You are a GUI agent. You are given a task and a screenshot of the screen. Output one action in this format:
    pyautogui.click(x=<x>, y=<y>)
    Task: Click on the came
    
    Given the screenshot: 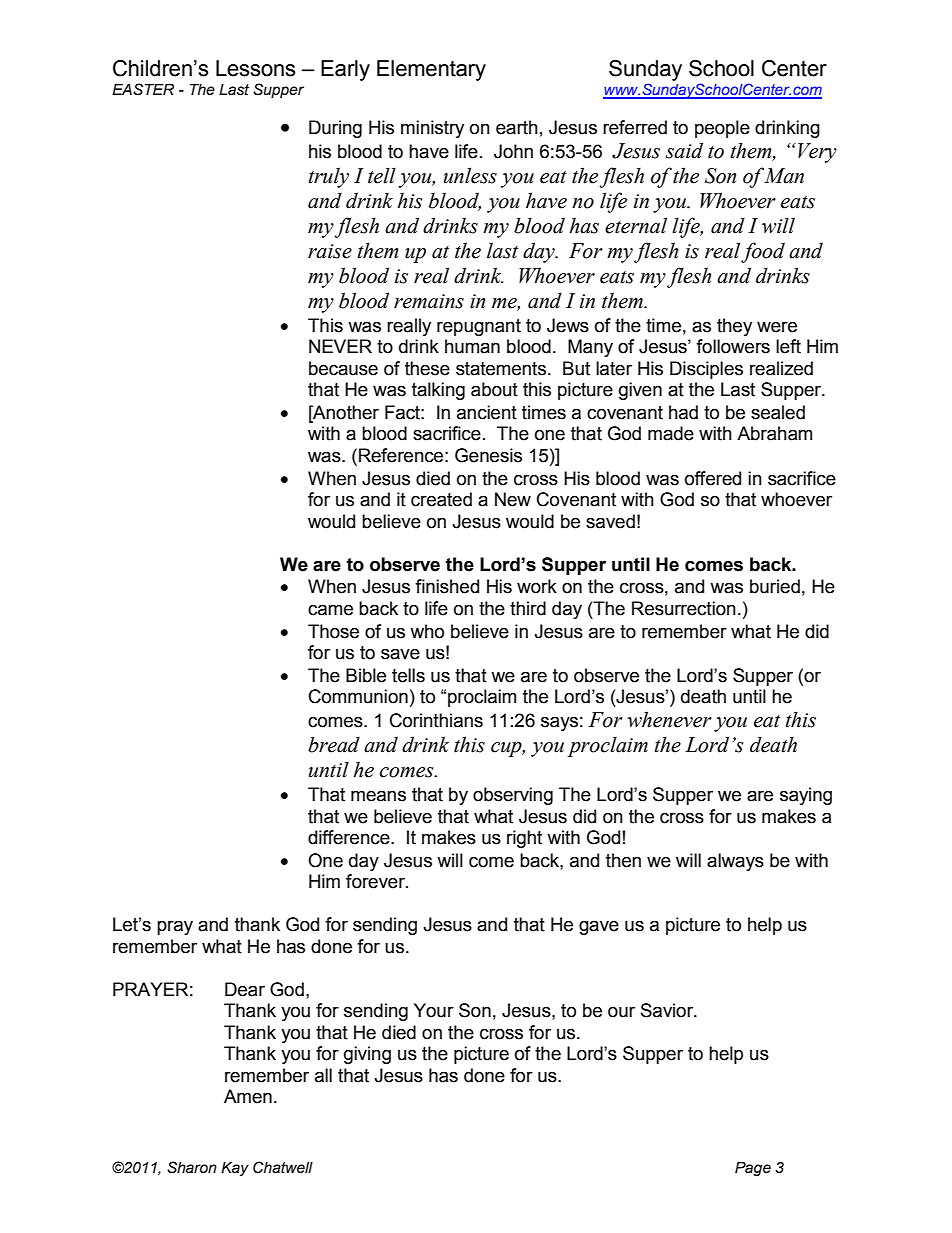 What is the action you would take?
    pyautogui.click(x=330, y=610)
